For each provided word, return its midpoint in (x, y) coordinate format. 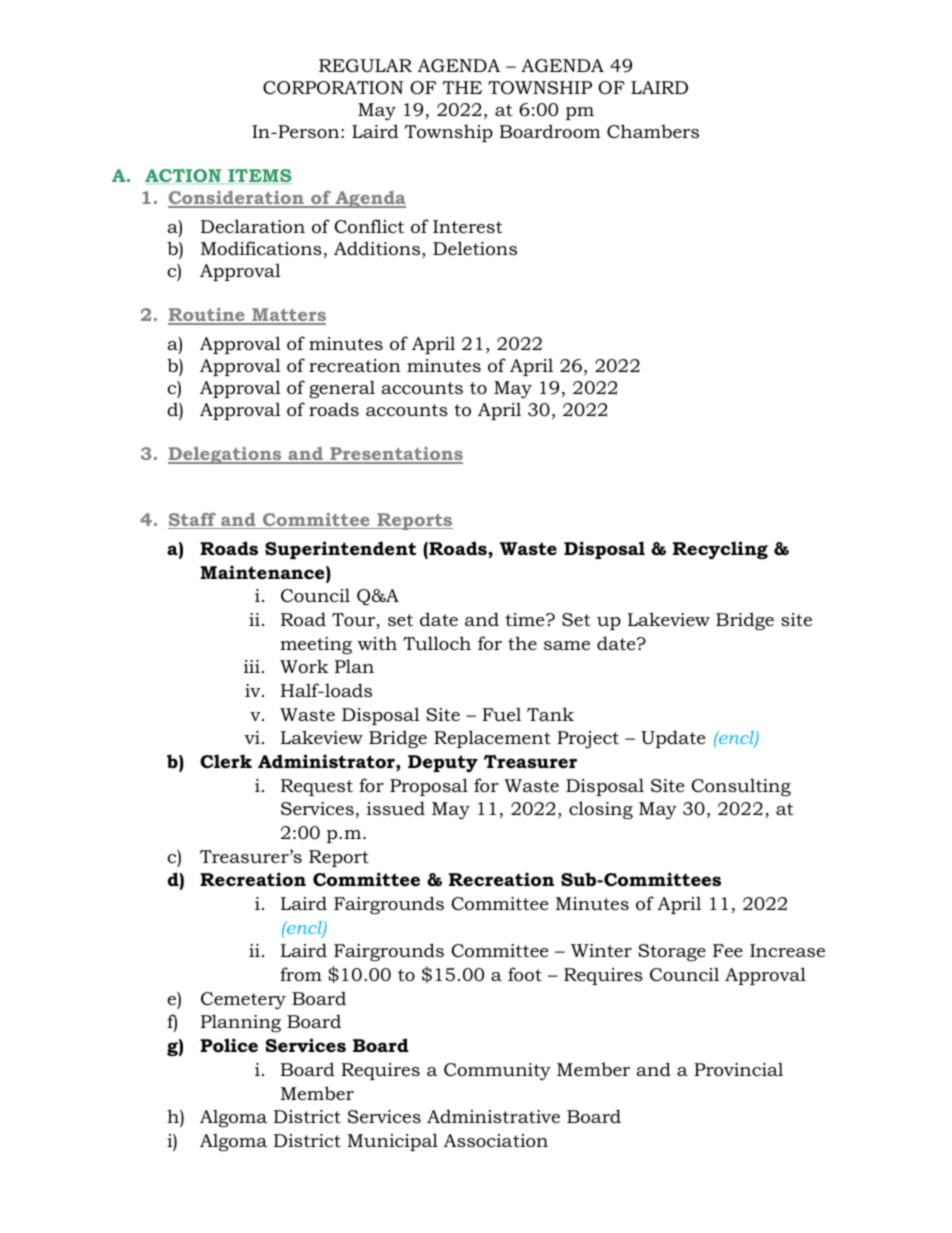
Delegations (226, 455)
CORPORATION (333, 88)
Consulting (741, 787)
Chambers (653, 131)
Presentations (395, 455)
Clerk (226, 761)
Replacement (492, 739)
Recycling (720, 550)
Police (229, 1045)
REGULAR (365, 65)
